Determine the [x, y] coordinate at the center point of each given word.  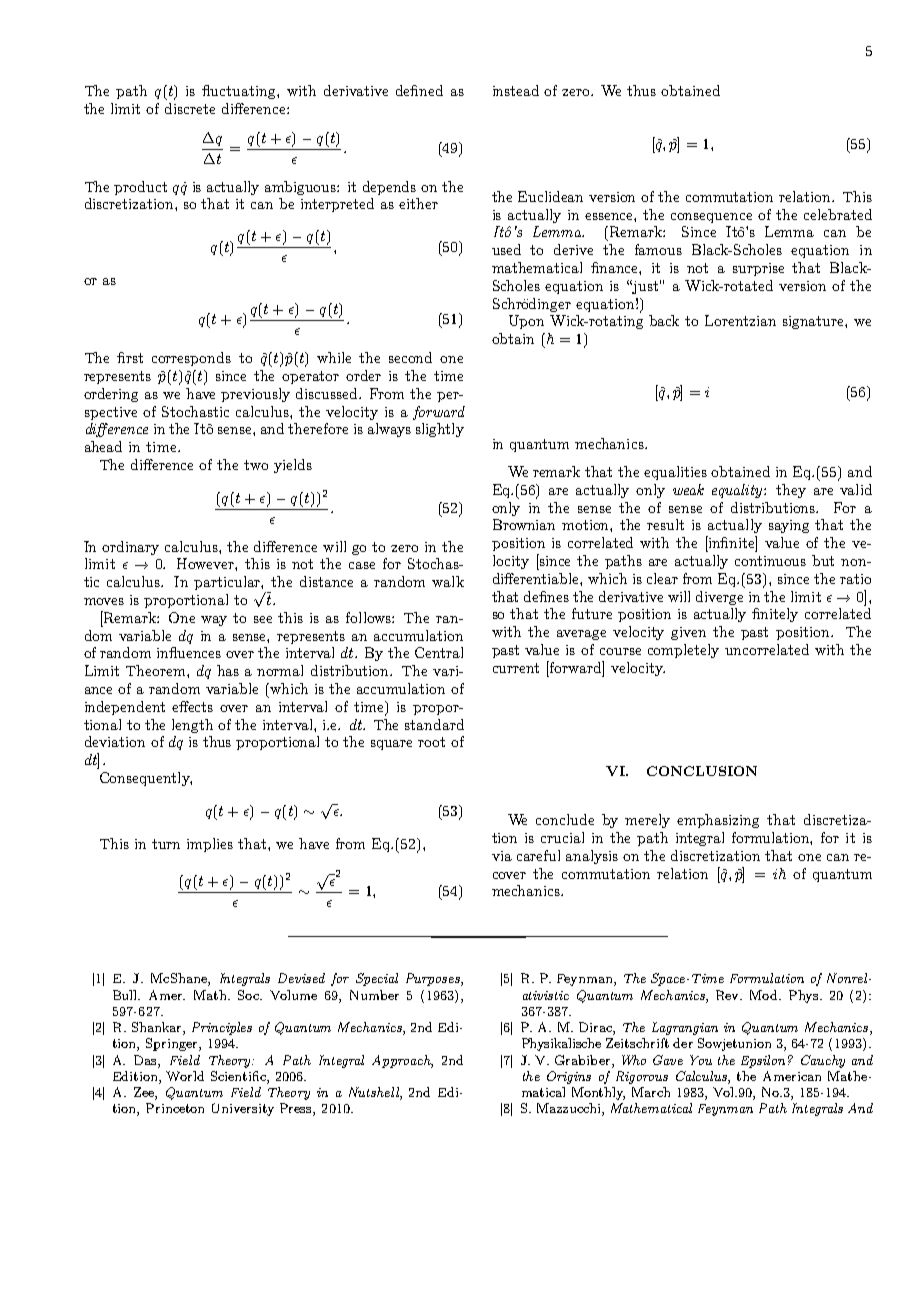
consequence [711, 218]
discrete [190, 108]
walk [448, 581]
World [185, 1076]
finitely [775, 615]
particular [228, 583]
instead [516, 90]
